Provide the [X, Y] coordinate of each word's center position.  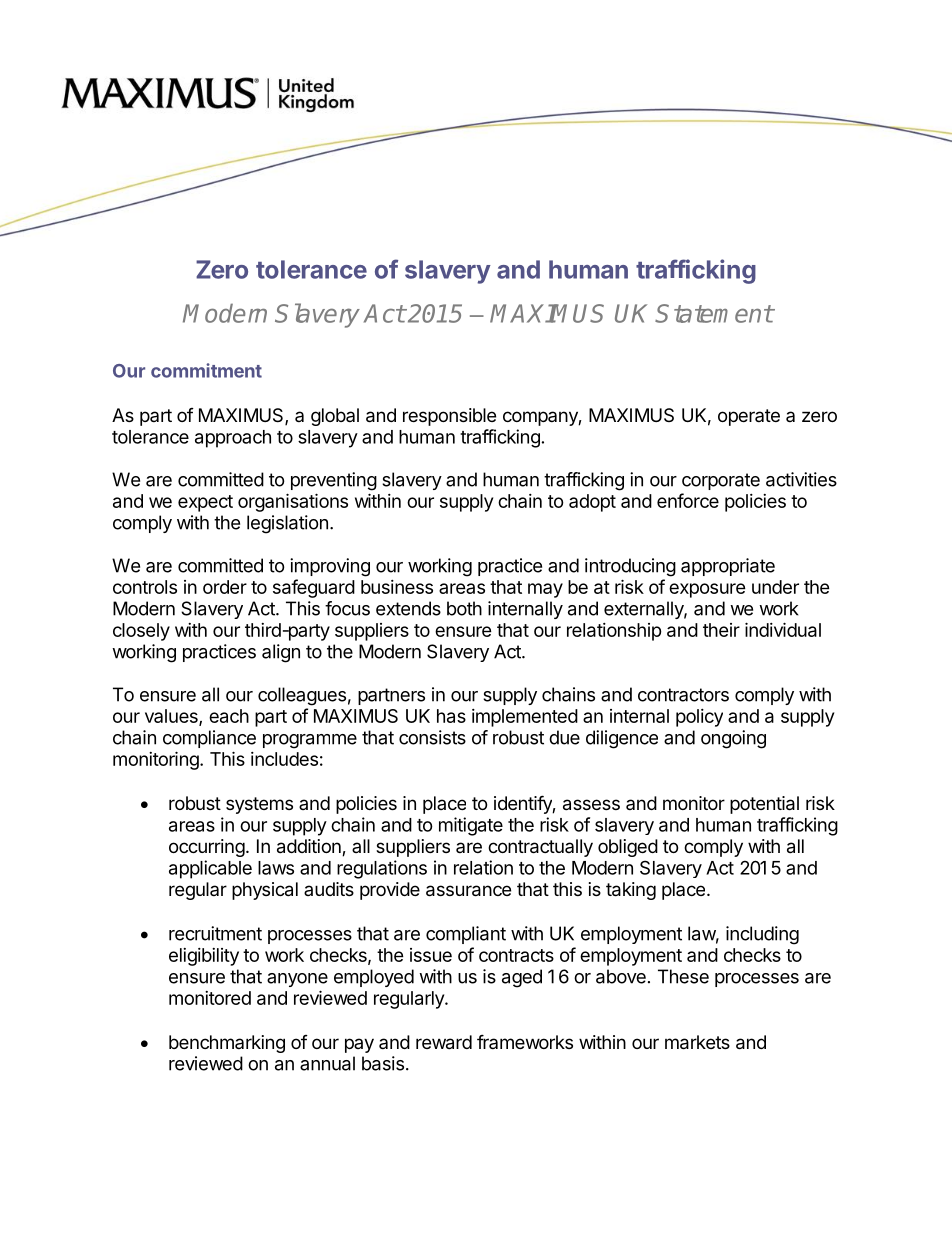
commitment [206, 370]
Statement [714, 313]
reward [444, 1042]
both [464, 608]
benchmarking [227, 1044]
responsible [449, 417]
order [225, 587]
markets [697, 1042]
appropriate [728, 567]
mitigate [471, 826]
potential [764, 805]
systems [259, 805]
